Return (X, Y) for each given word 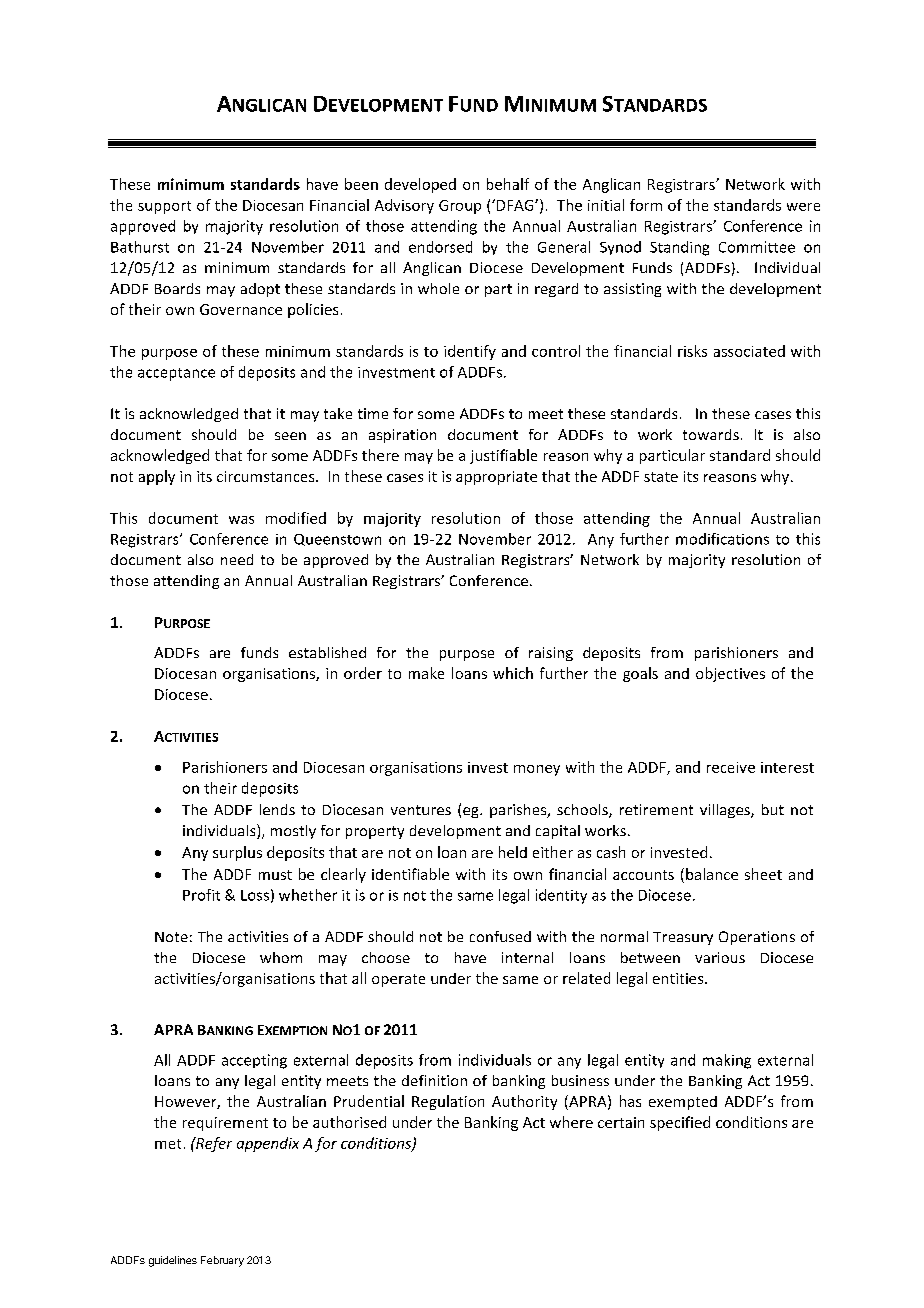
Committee (757, 247)
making (727, 1061)
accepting (254, 1061)
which (513, 673)
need (237, 559)
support (164, 207)
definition (434, 1080)
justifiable (503, 456)
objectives (730, 674)
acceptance (176, 374)
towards (711, 434)
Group (460, 207)
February (222, 1261)
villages (726, 811)
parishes (519, 811)
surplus (237, 853)
